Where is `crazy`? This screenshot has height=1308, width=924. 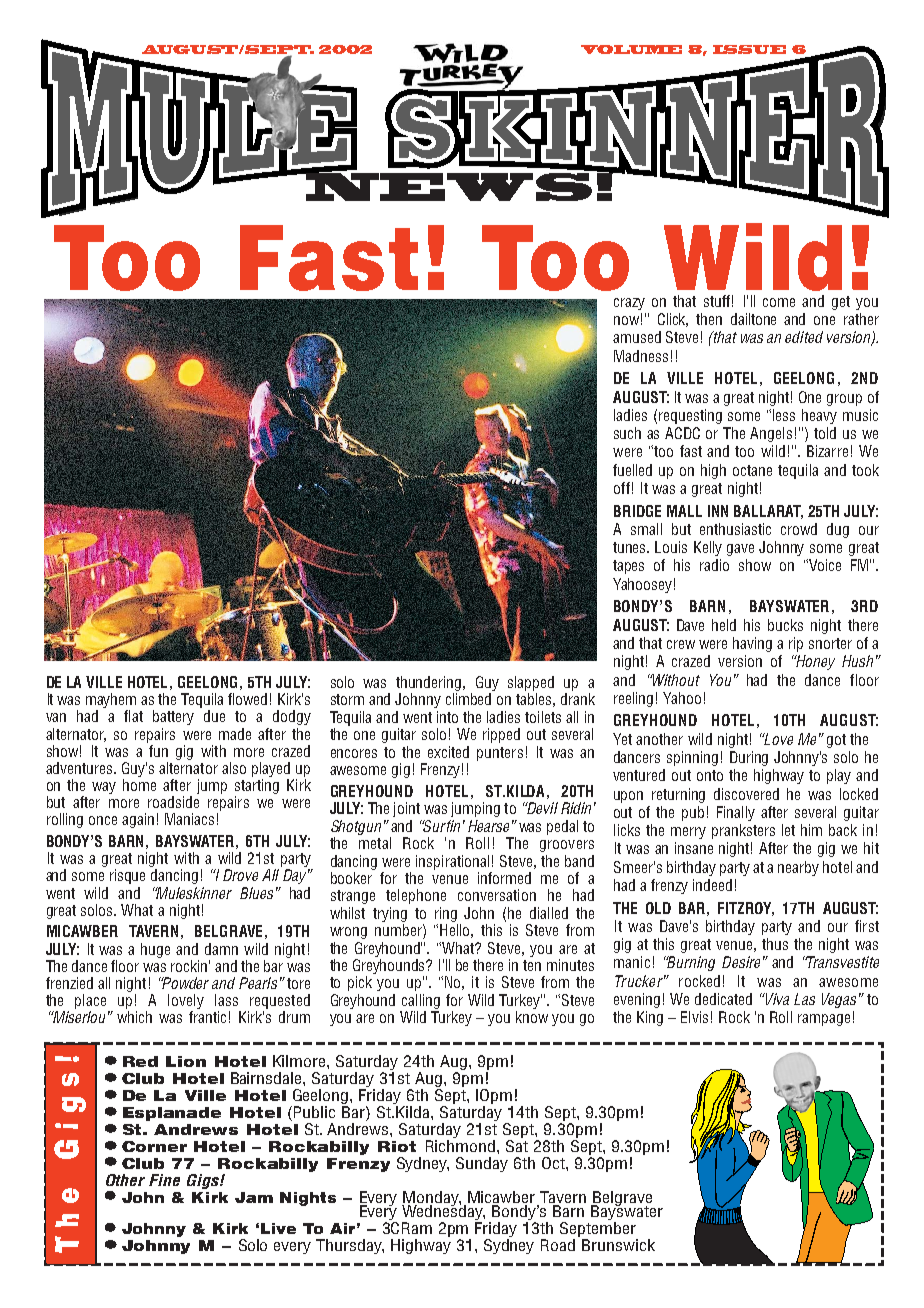
crazy is located at coordinates (629, 304).
